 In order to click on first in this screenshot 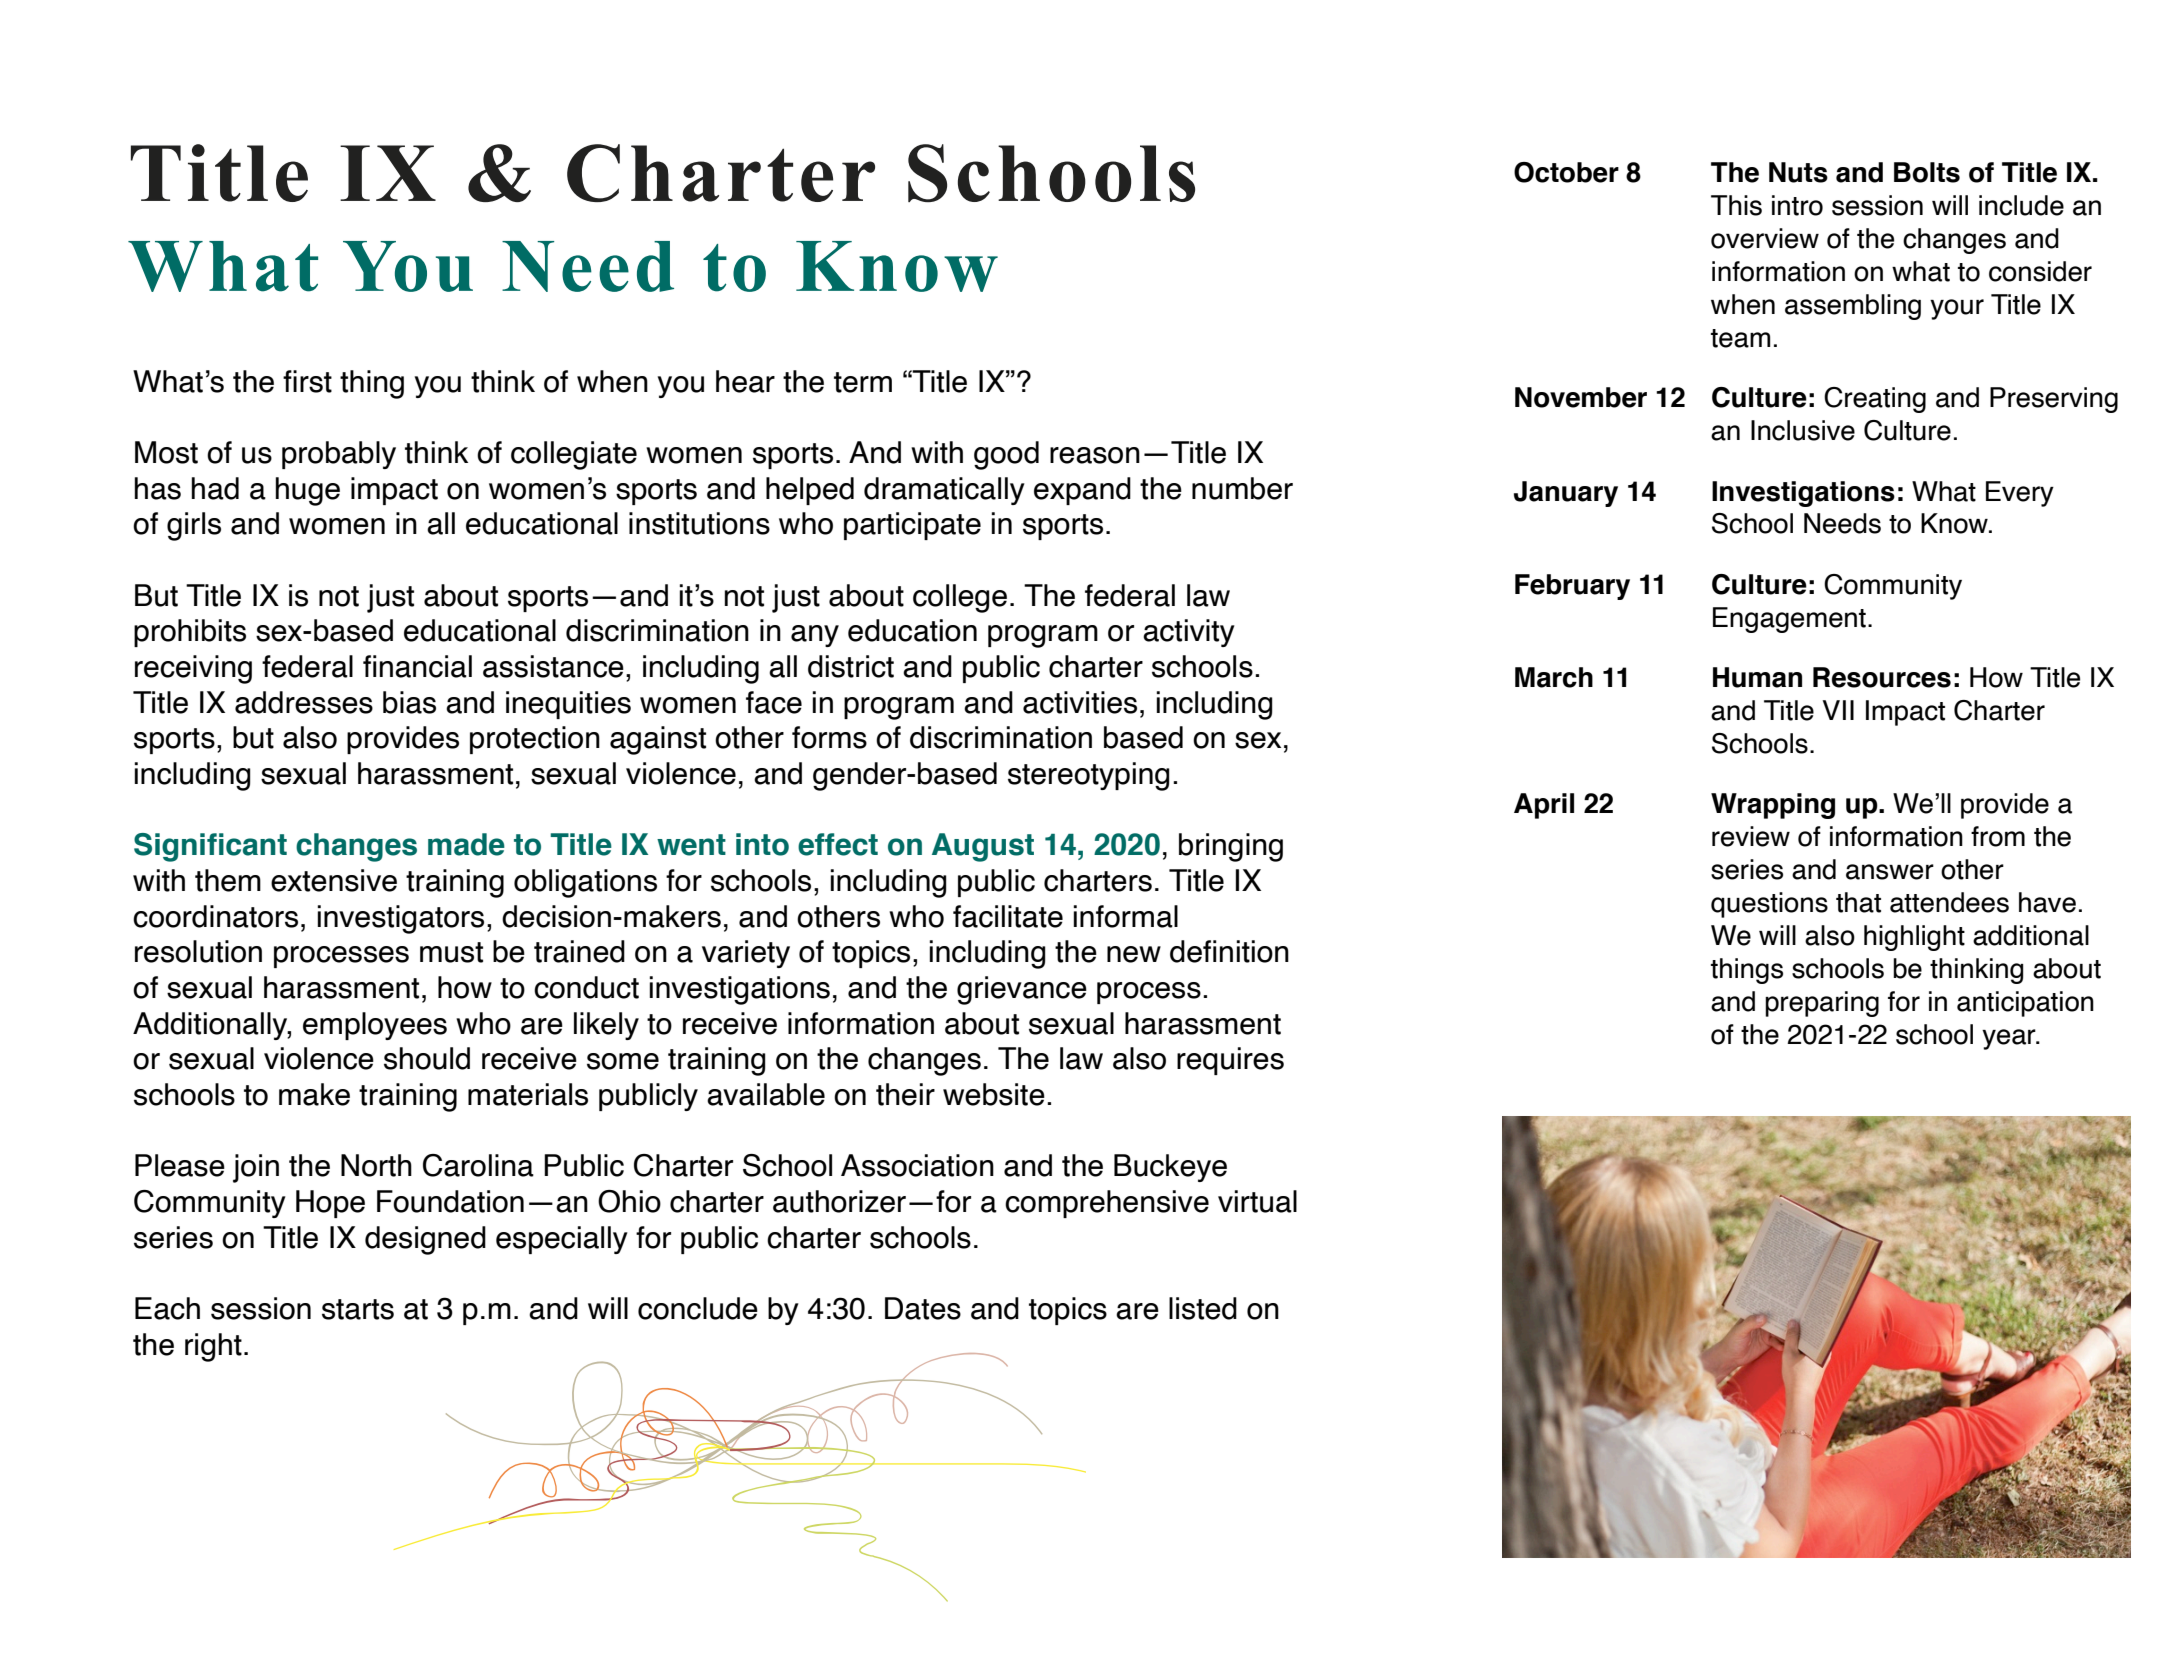, I will do `click(307, 381)`.
